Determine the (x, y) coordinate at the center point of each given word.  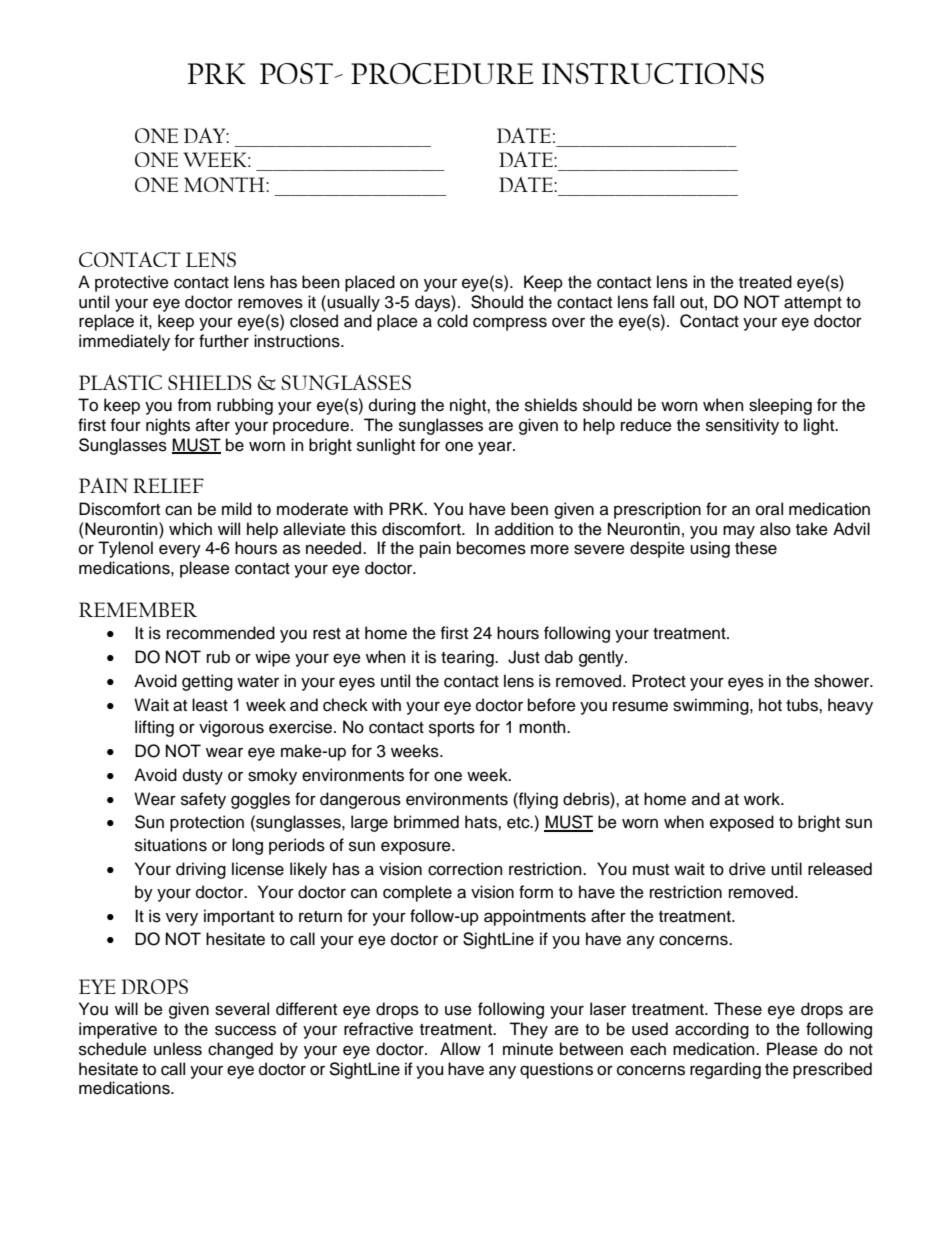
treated (765, 282)
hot (770, 705)
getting (207, 682)
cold (452, 321)
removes (270, 303)
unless (178, 1049)
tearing (468, 658)
